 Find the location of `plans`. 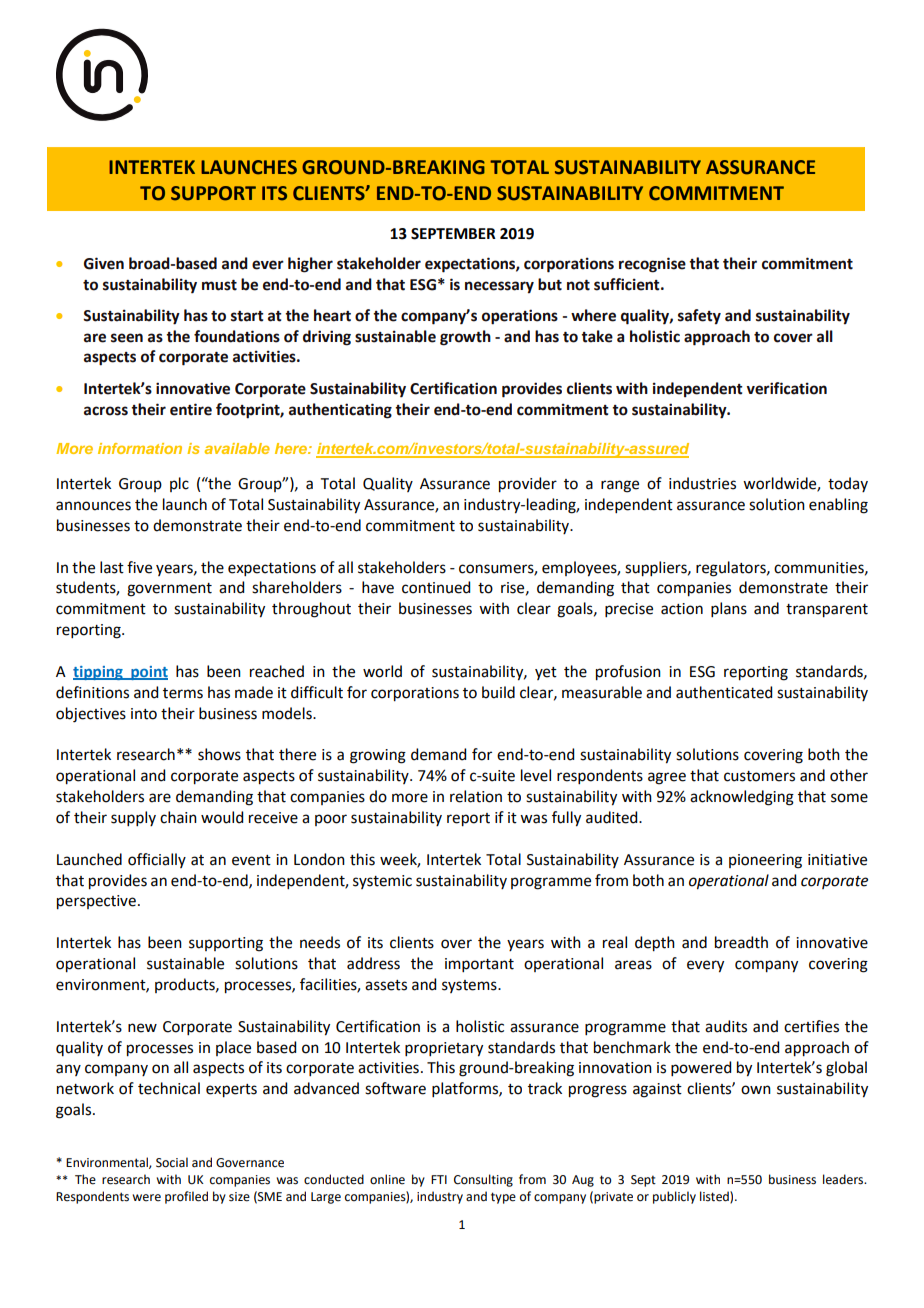

plans is located at coordinates (729, 609).
